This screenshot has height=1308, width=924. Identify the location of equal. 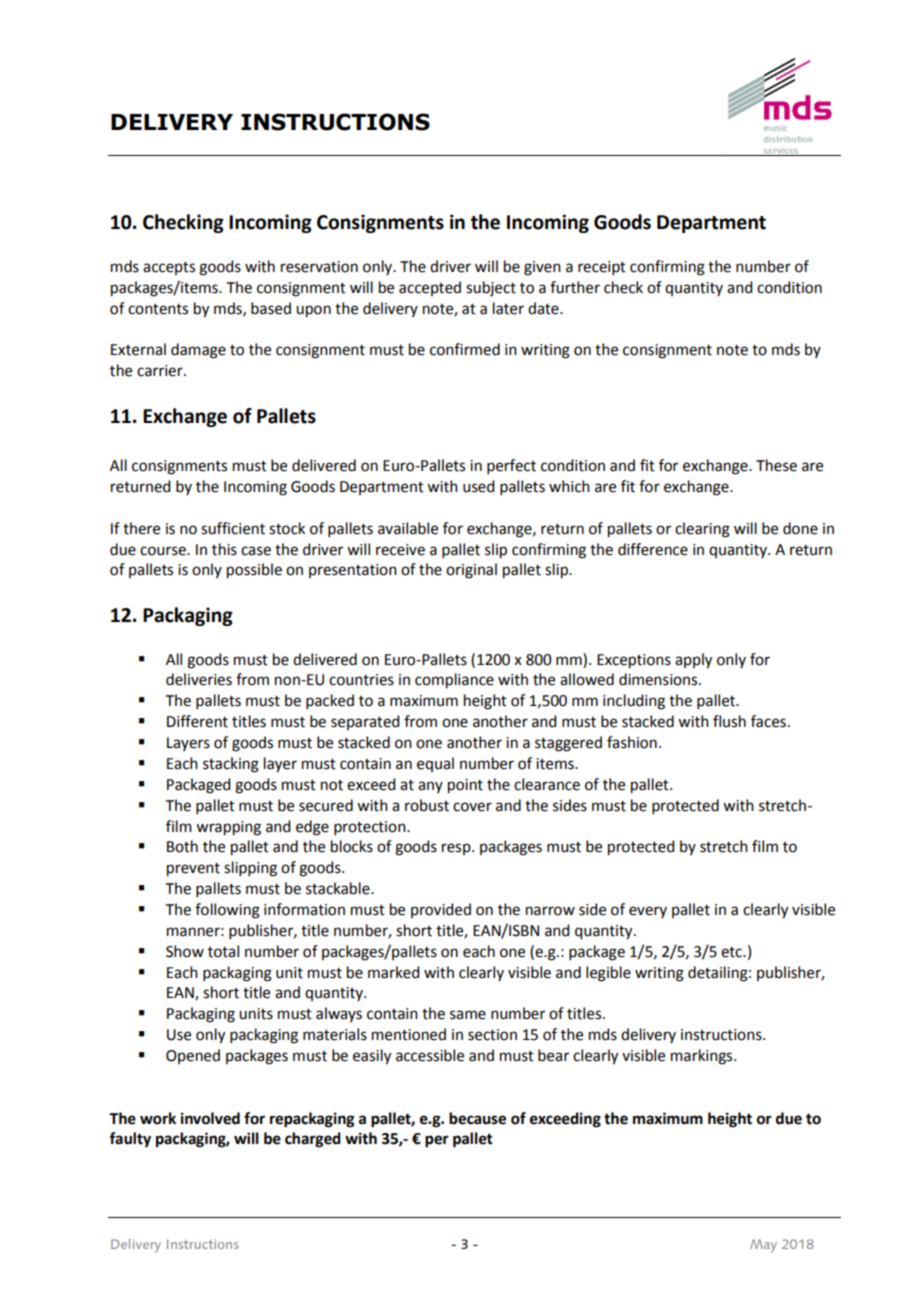
(435, 764).
